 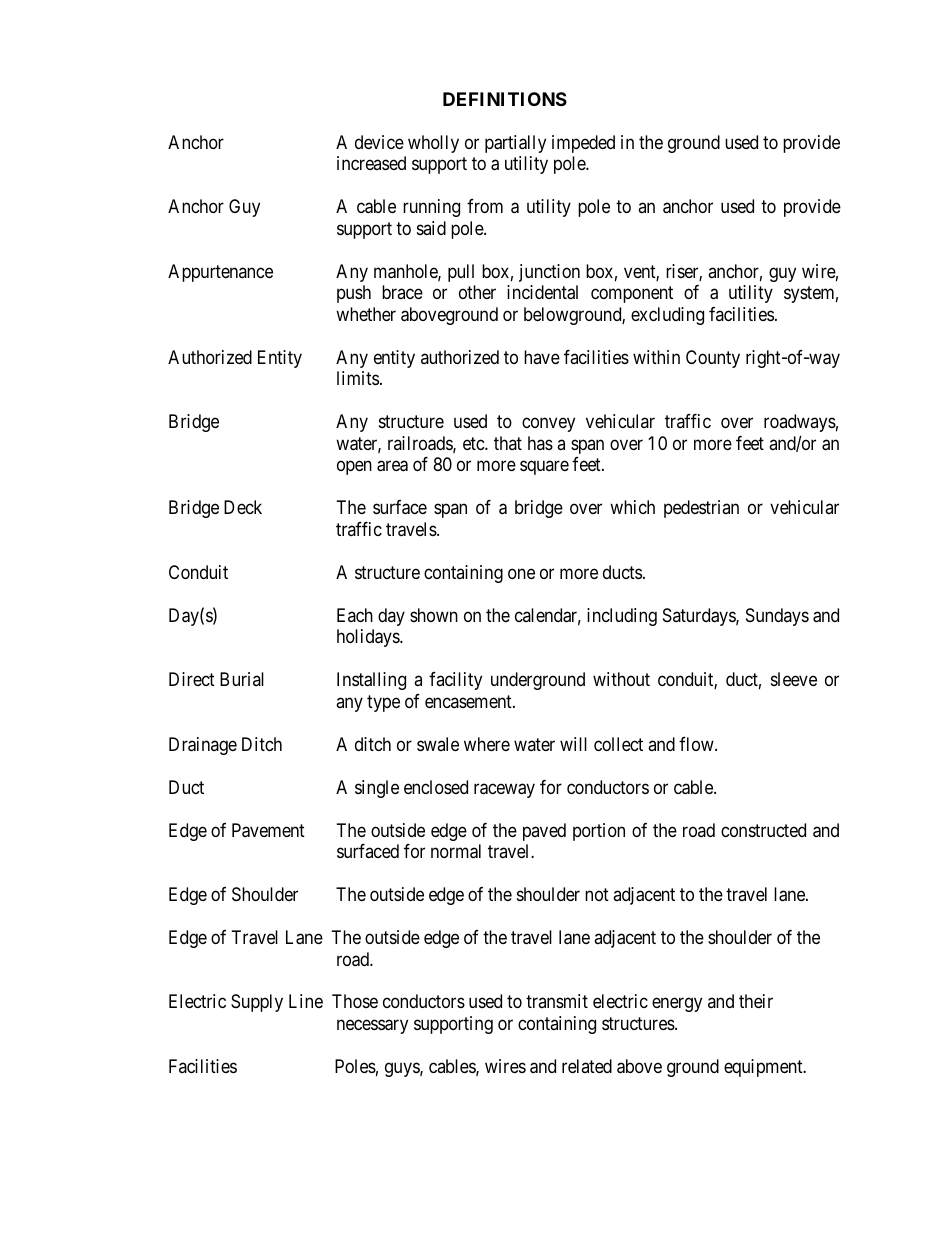 I want to click on transmit, so click(x=557, y=1001).
